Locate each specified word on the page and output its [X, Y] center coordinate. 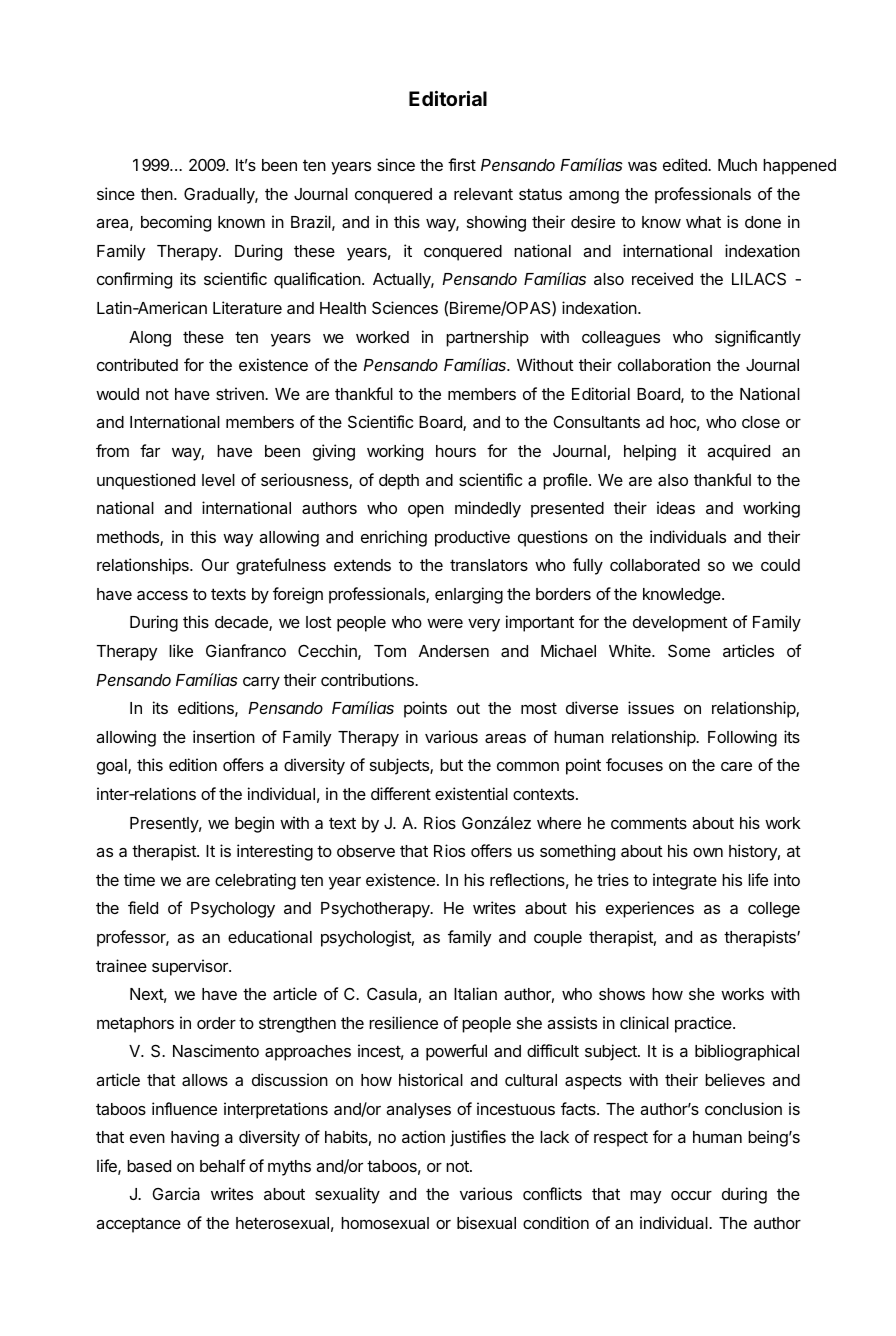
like [181, 650]
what [703, 222]
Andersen [454, 651]
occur [691, 1195]
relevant [483, 194]
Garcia [176, 1193]
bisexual [486, 1222]
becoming [176, 223]
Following [742, 738]
